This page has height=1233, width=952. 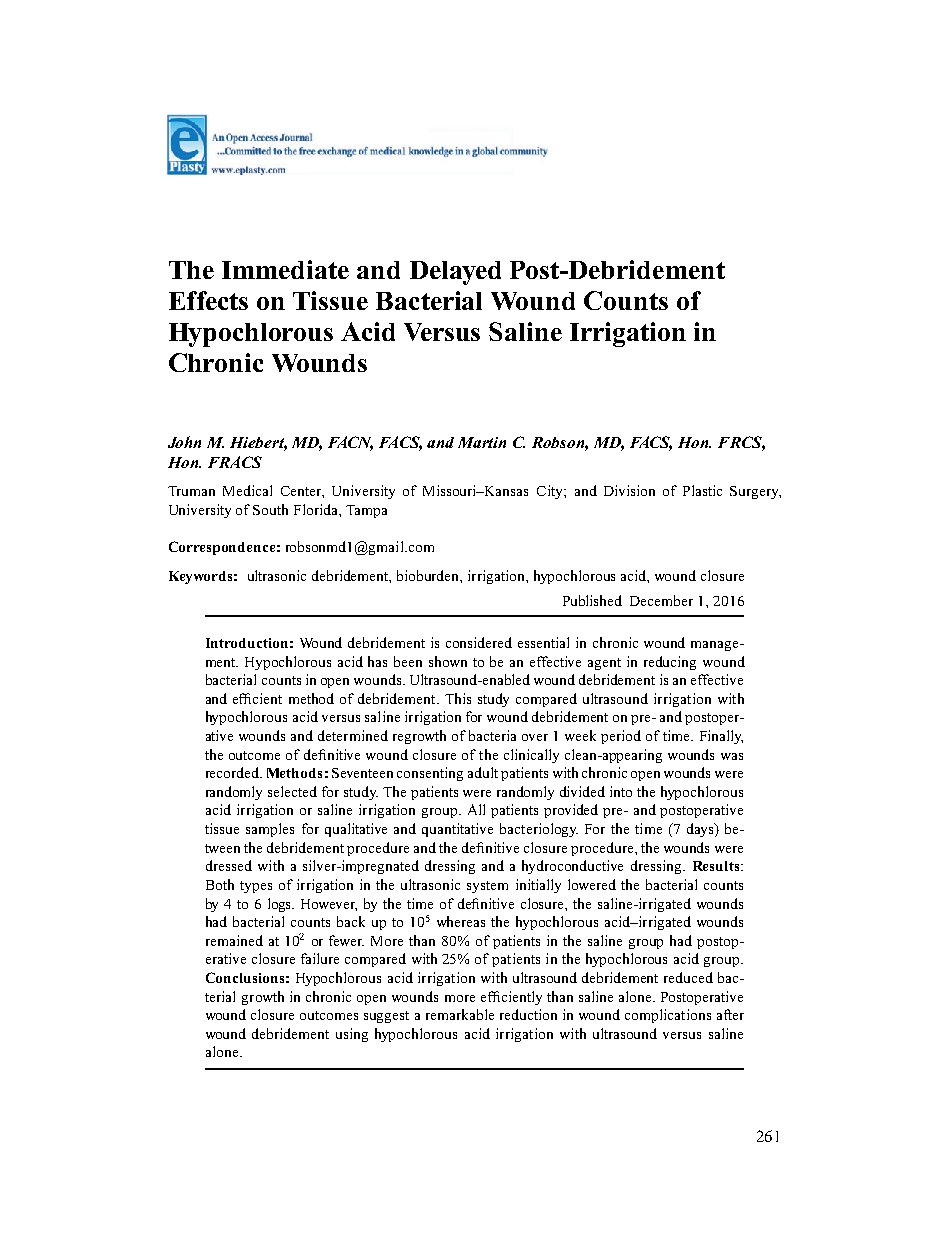 I want to click on South, so click(x=270, y=509).
